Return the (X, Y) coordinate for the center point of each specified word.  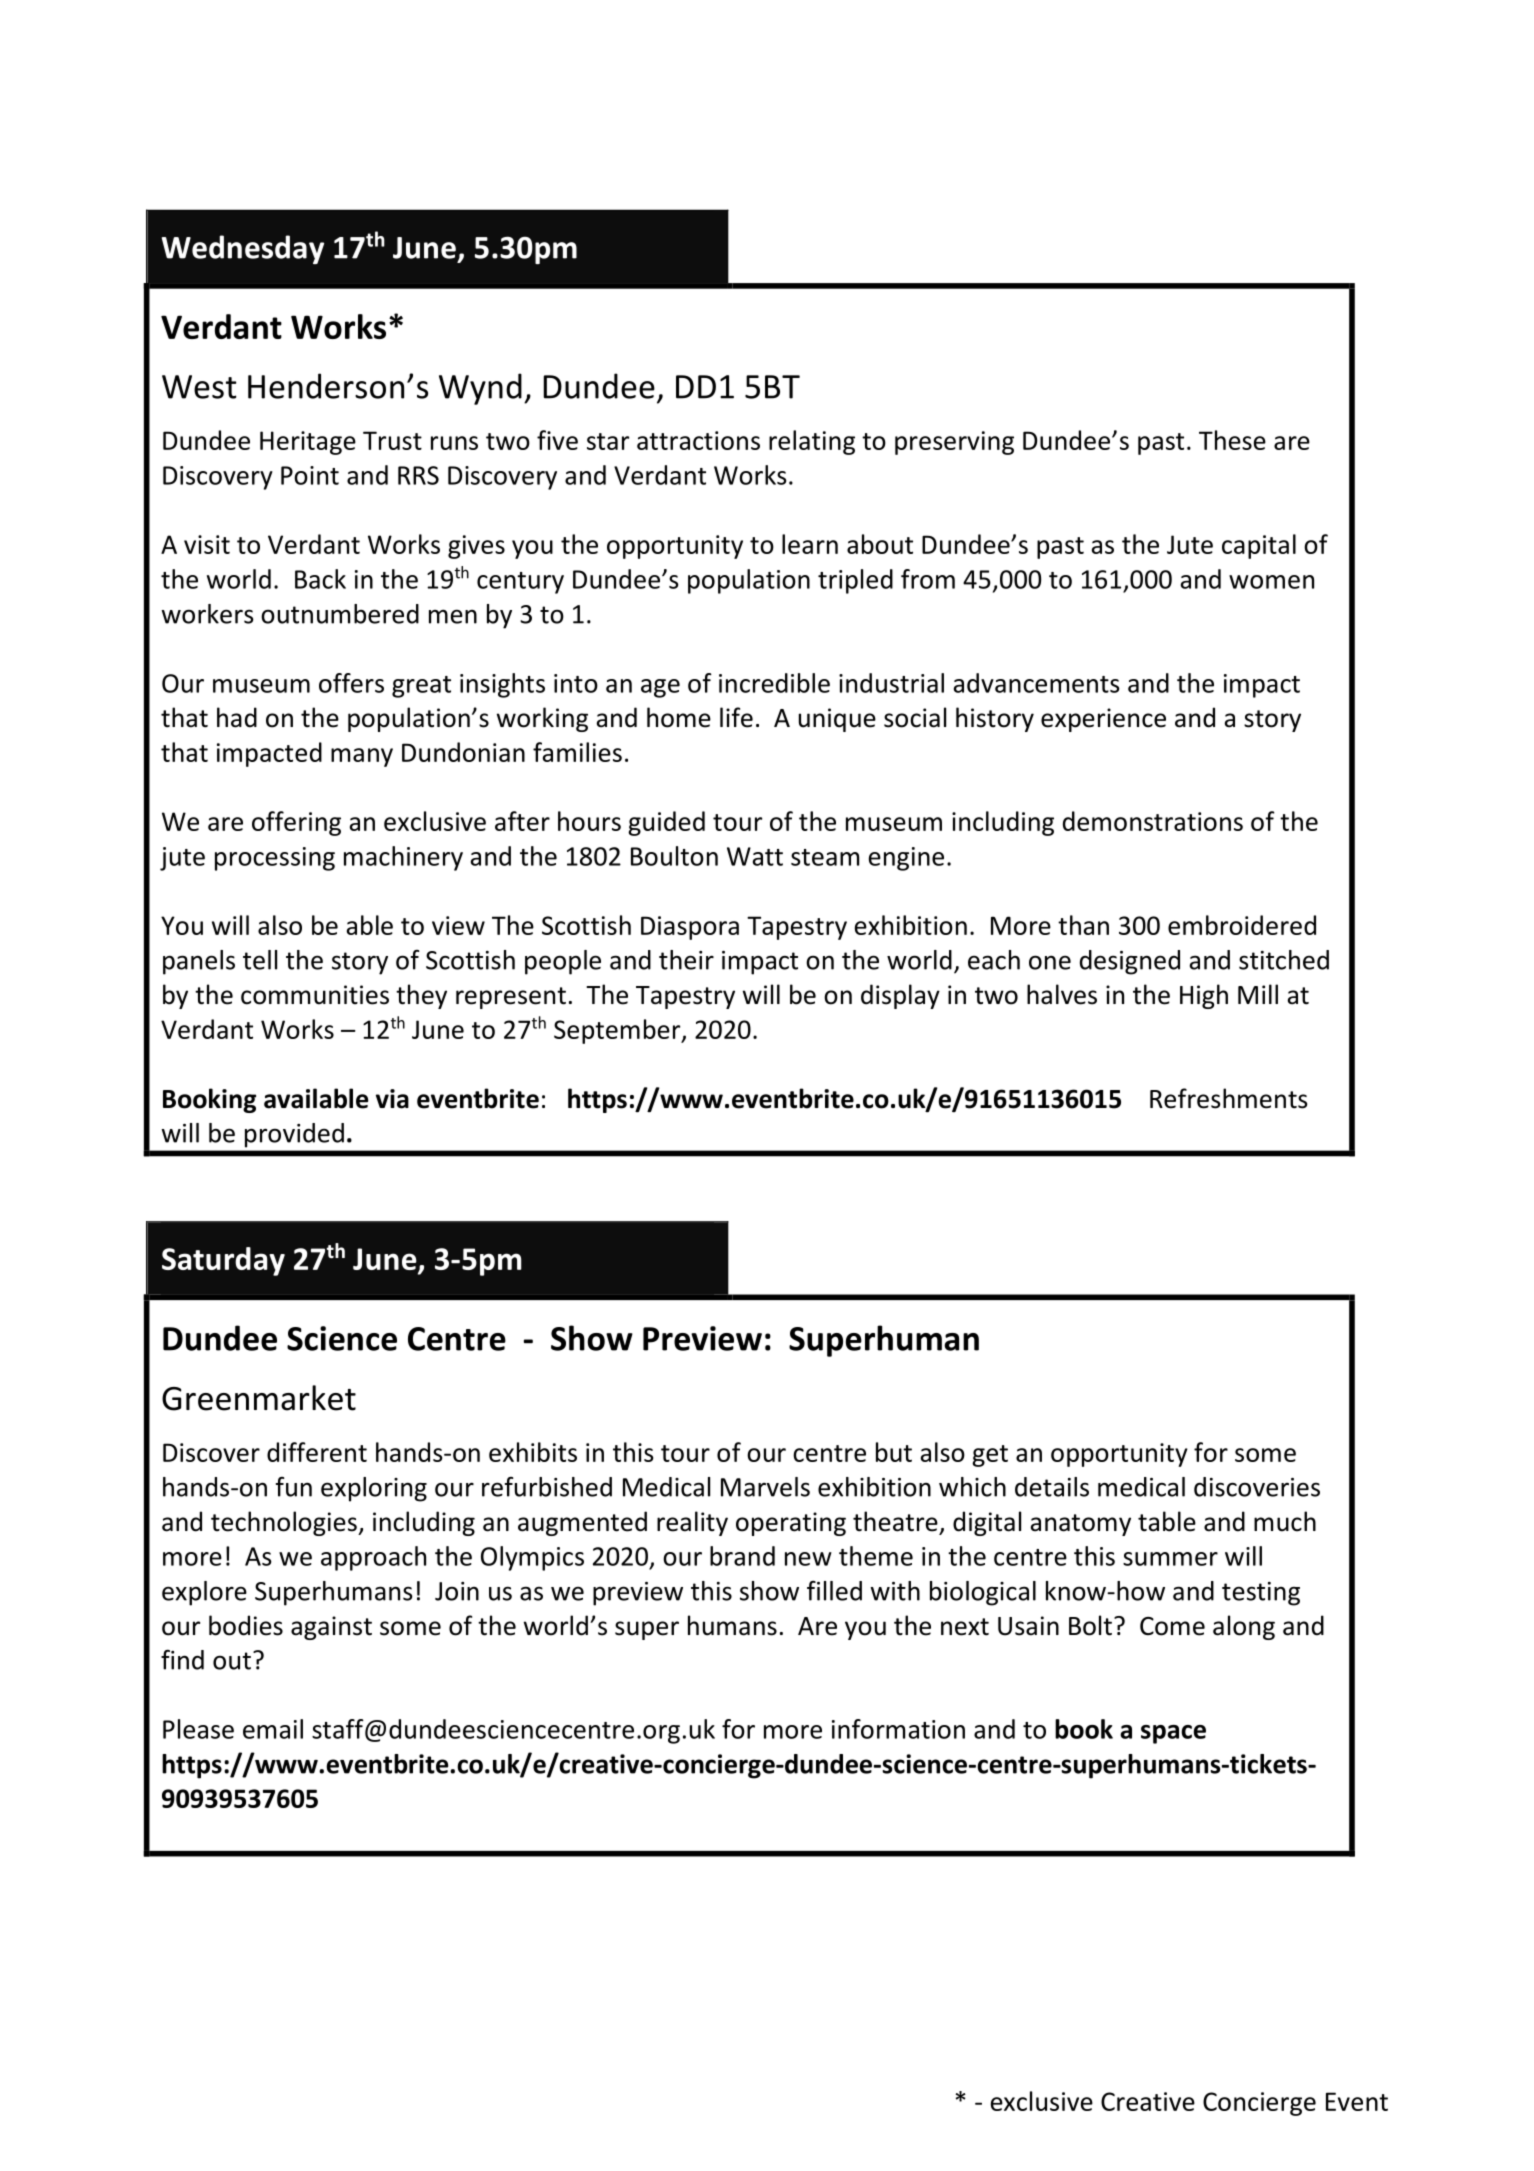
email (273, 1729)
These (1232, 440)
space (1173, 1734)
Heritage (308, 443)
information (898, 1729)
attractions (698, 440)
